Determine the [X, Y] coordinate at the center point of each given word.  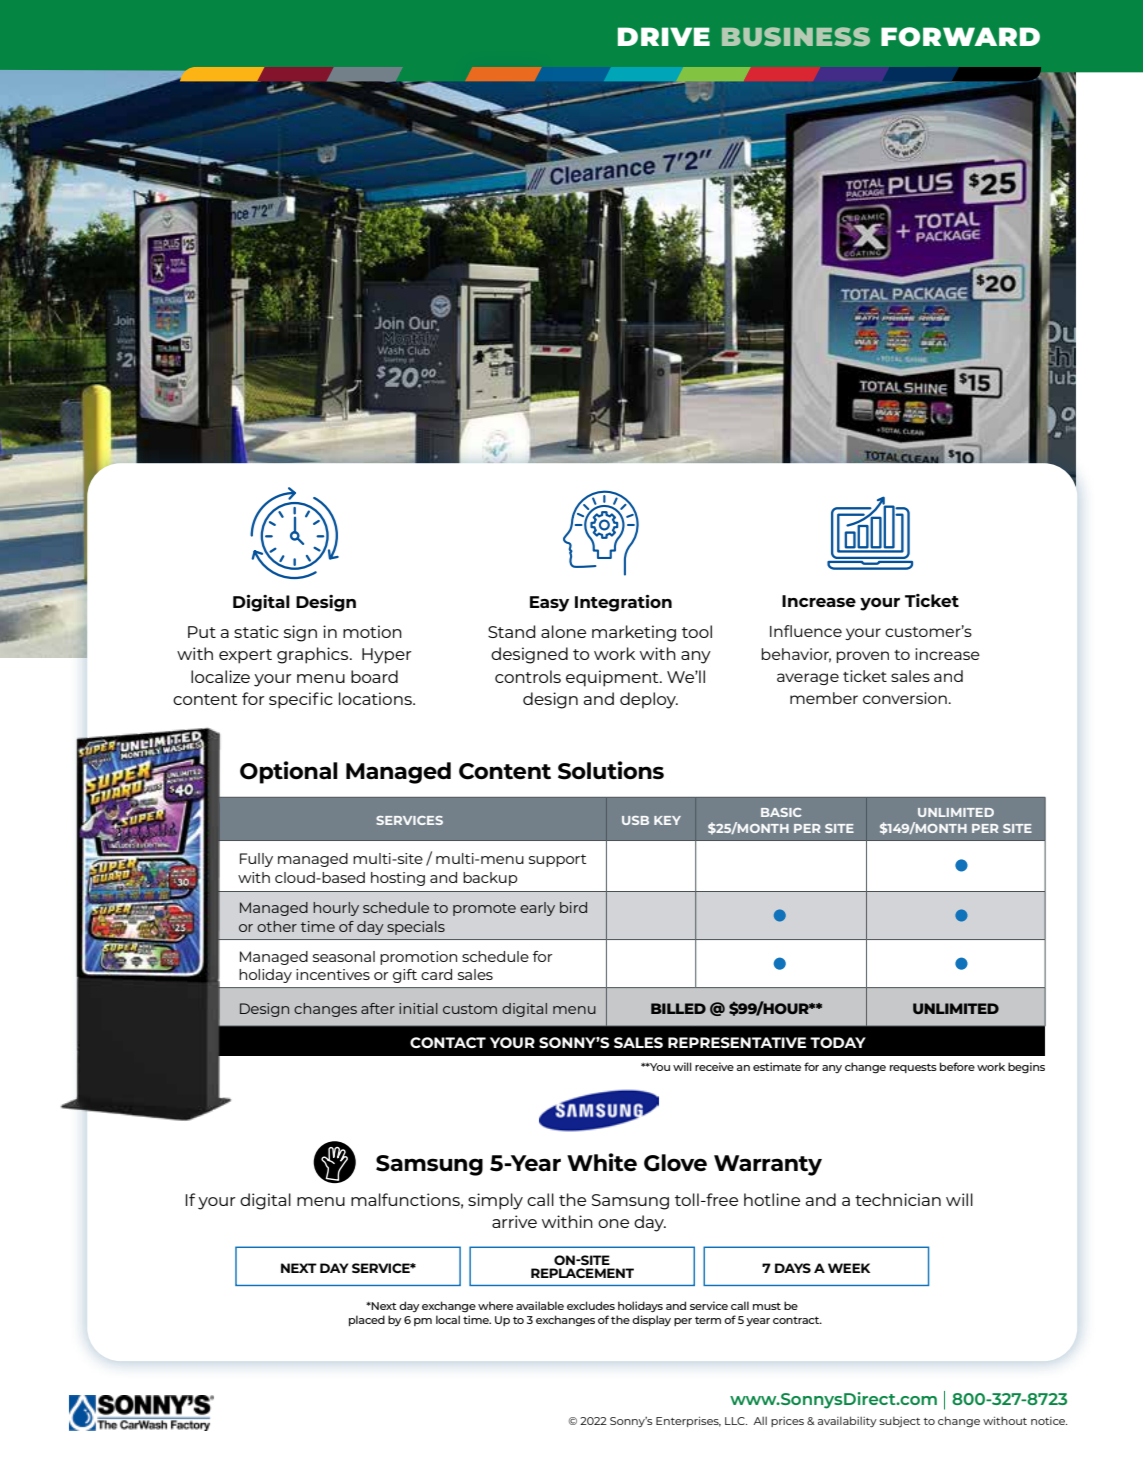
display [651, 1320]
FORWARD [960, 37]
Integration [623, 603]
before [957, 1066]
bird [573, 907]
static [256, 631]
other [277, 926]
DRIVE [664, 36]
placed [367, 1320]
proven [862, 657]
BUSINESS [796, 37]
